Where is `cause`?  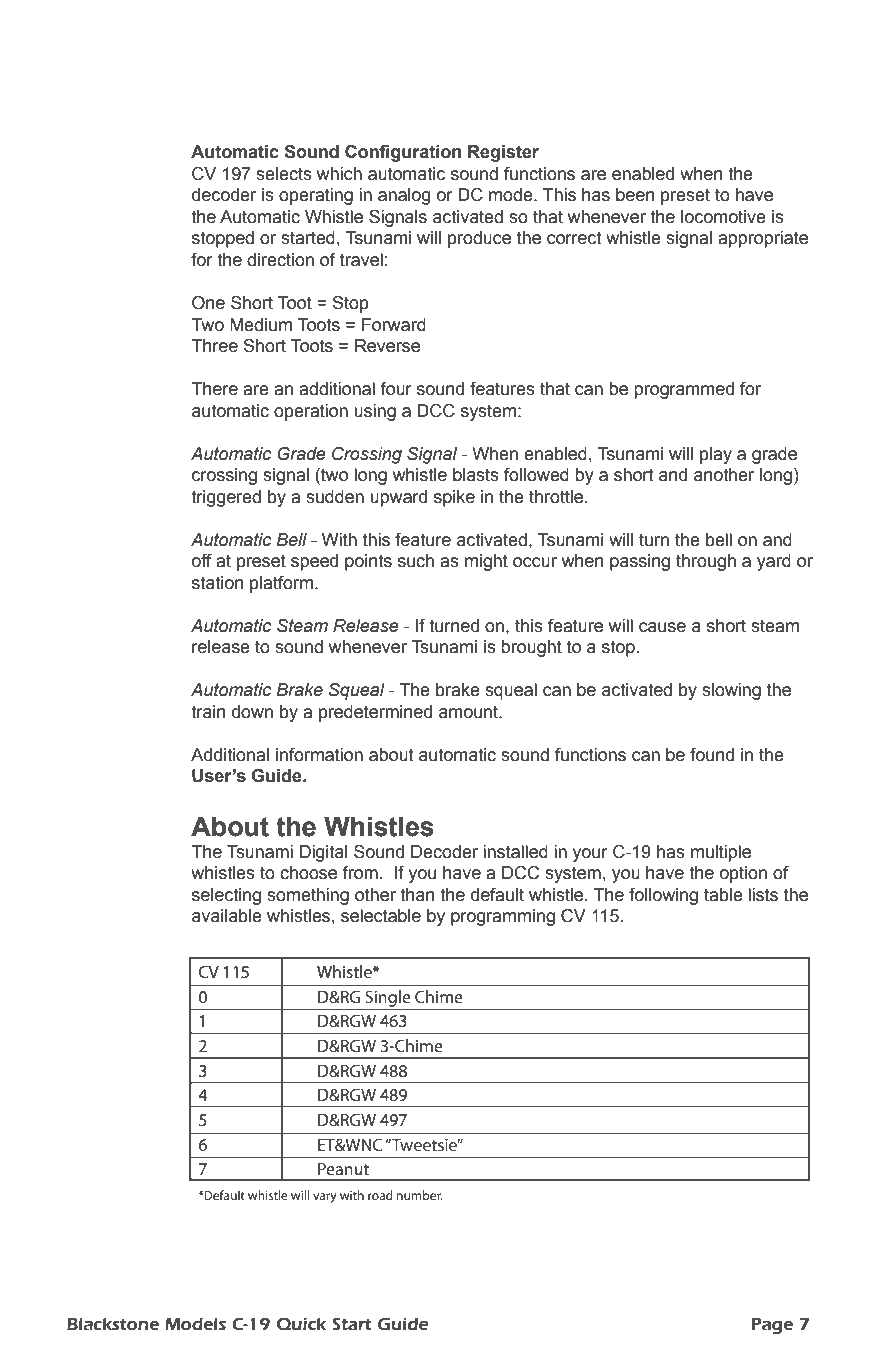
cause is located at coordinates (662, 627).
